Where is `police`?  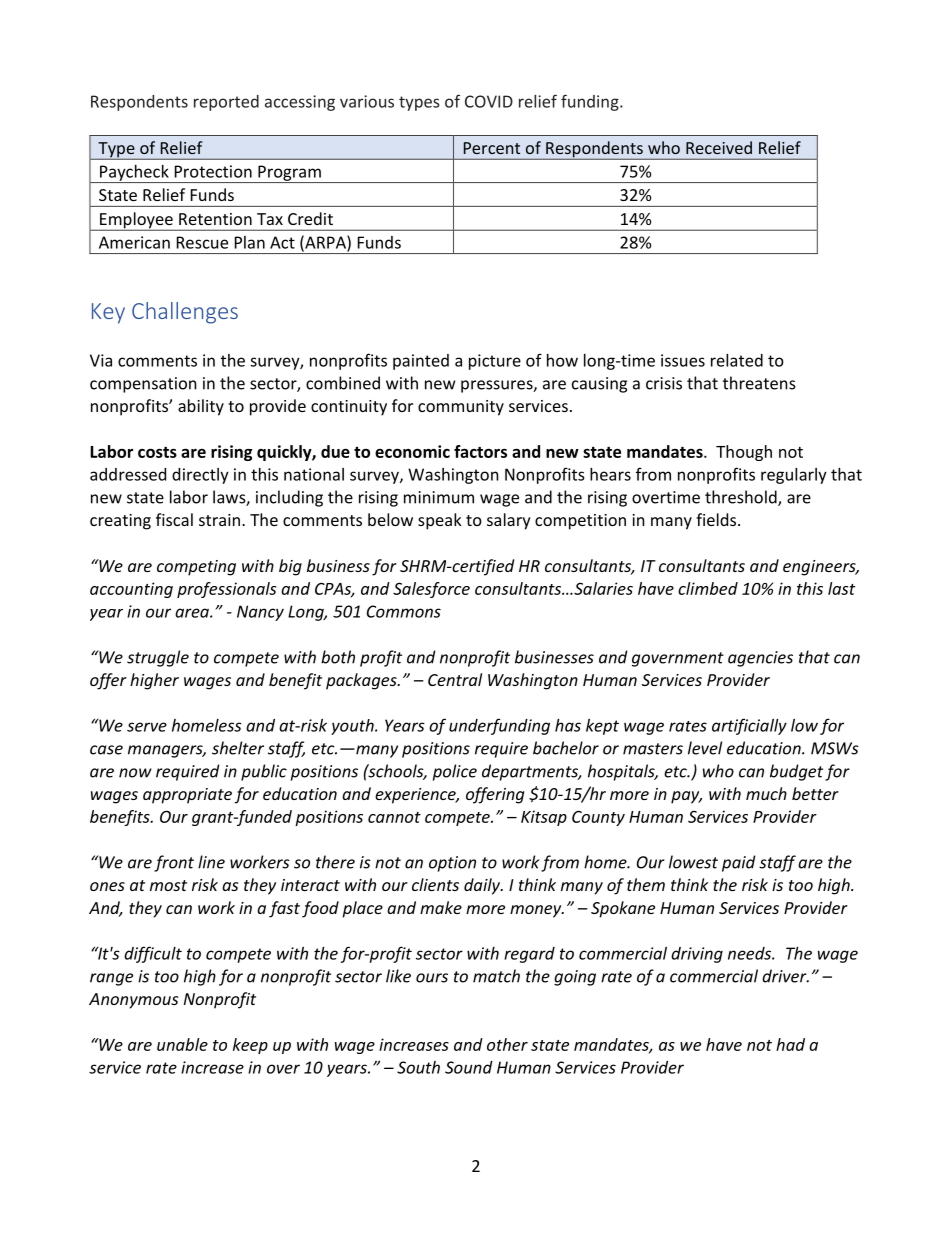
police is located at coordinates (455, 772).
